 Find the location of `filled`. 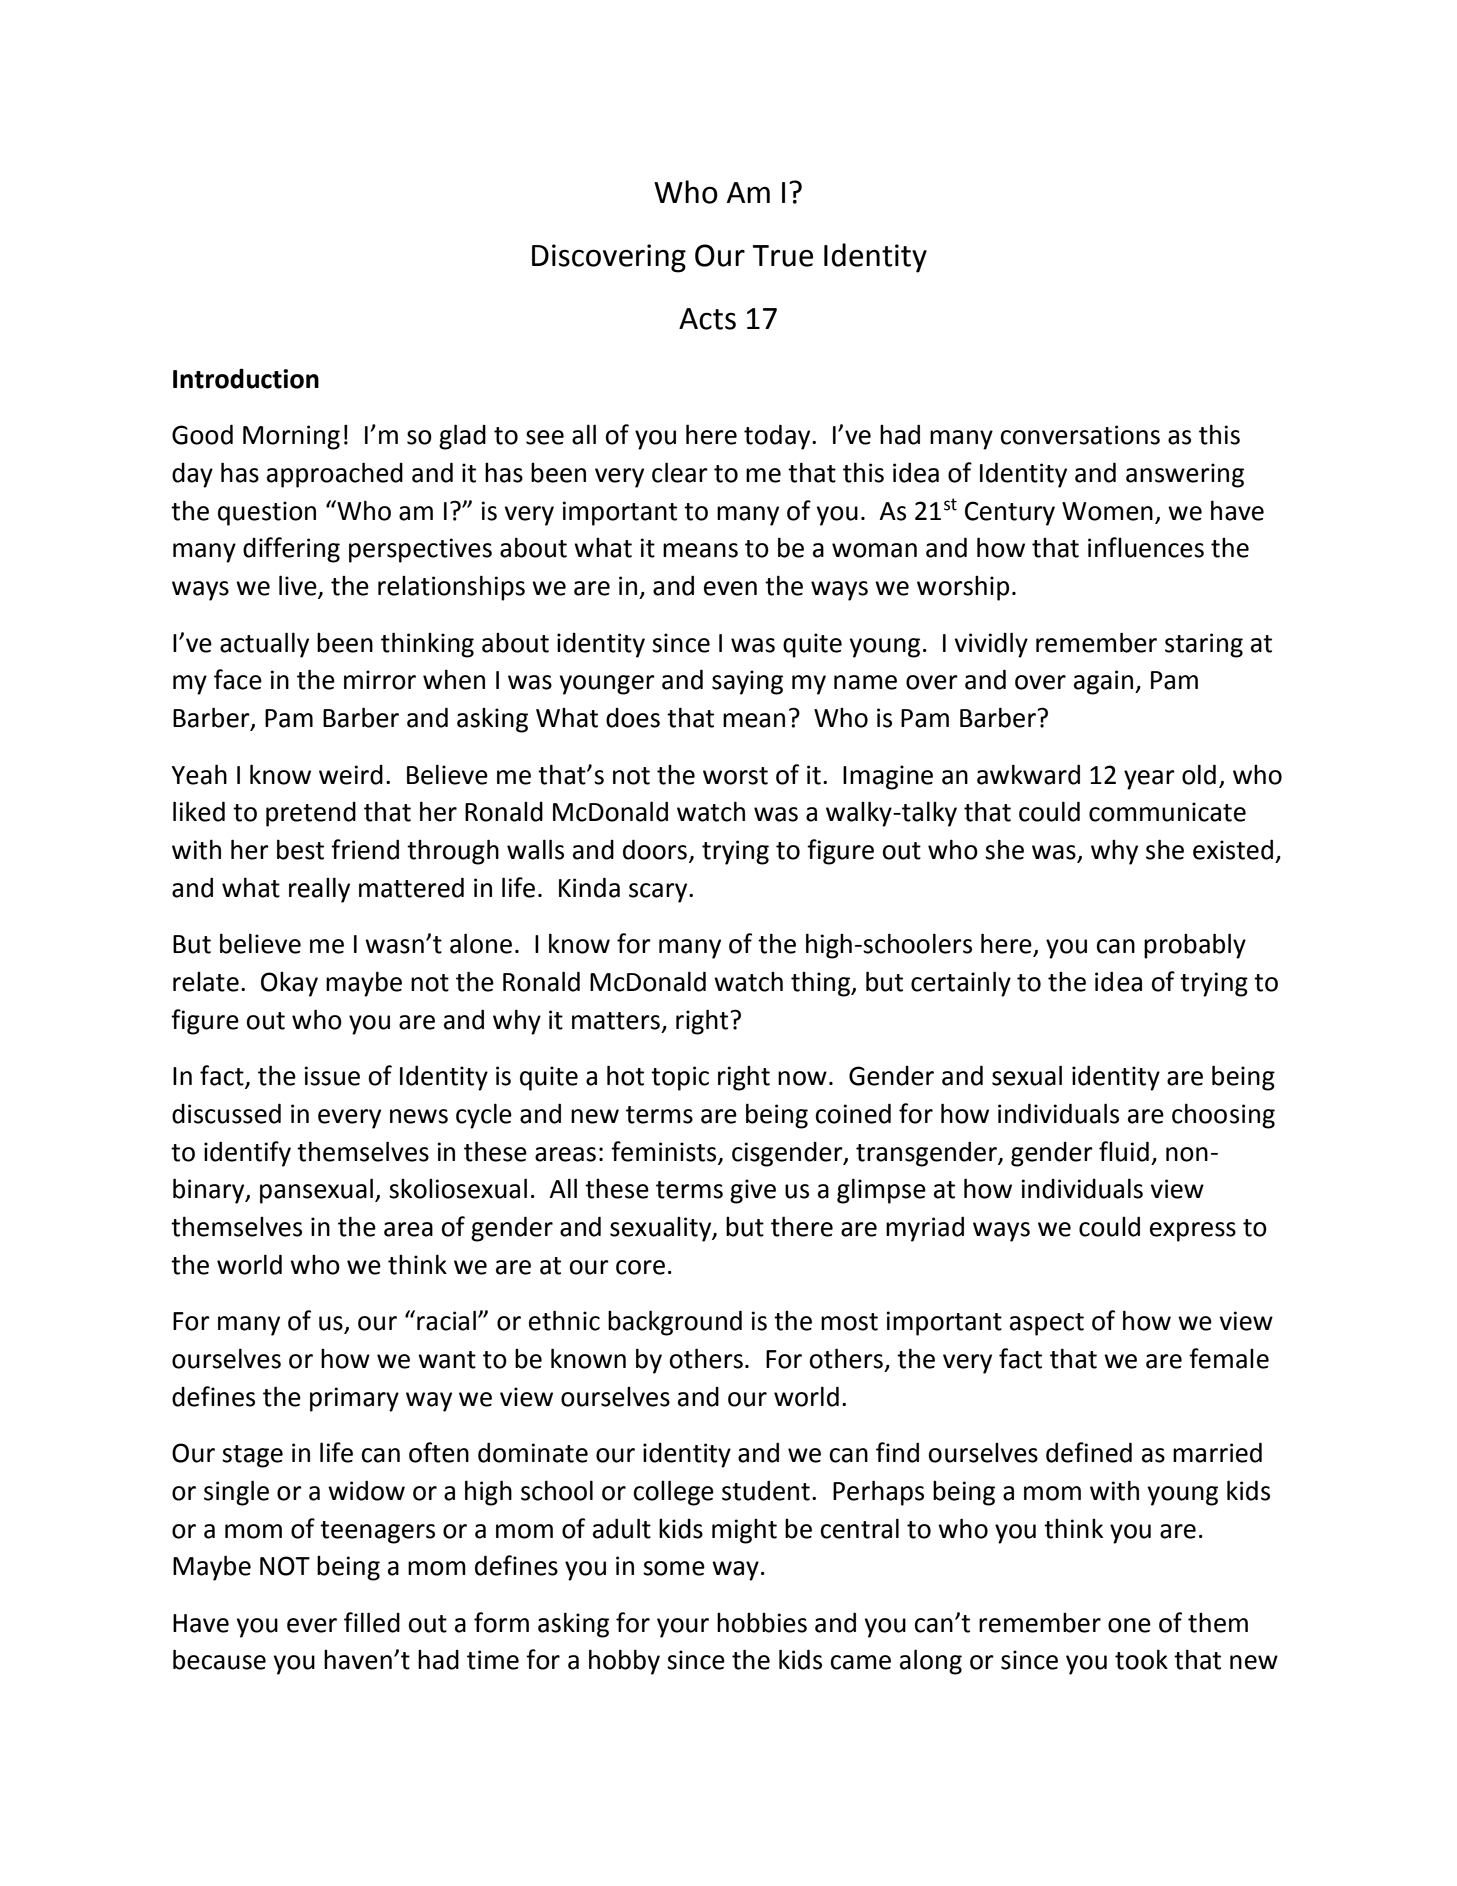

filled is located at coordinates (372, 1622).
